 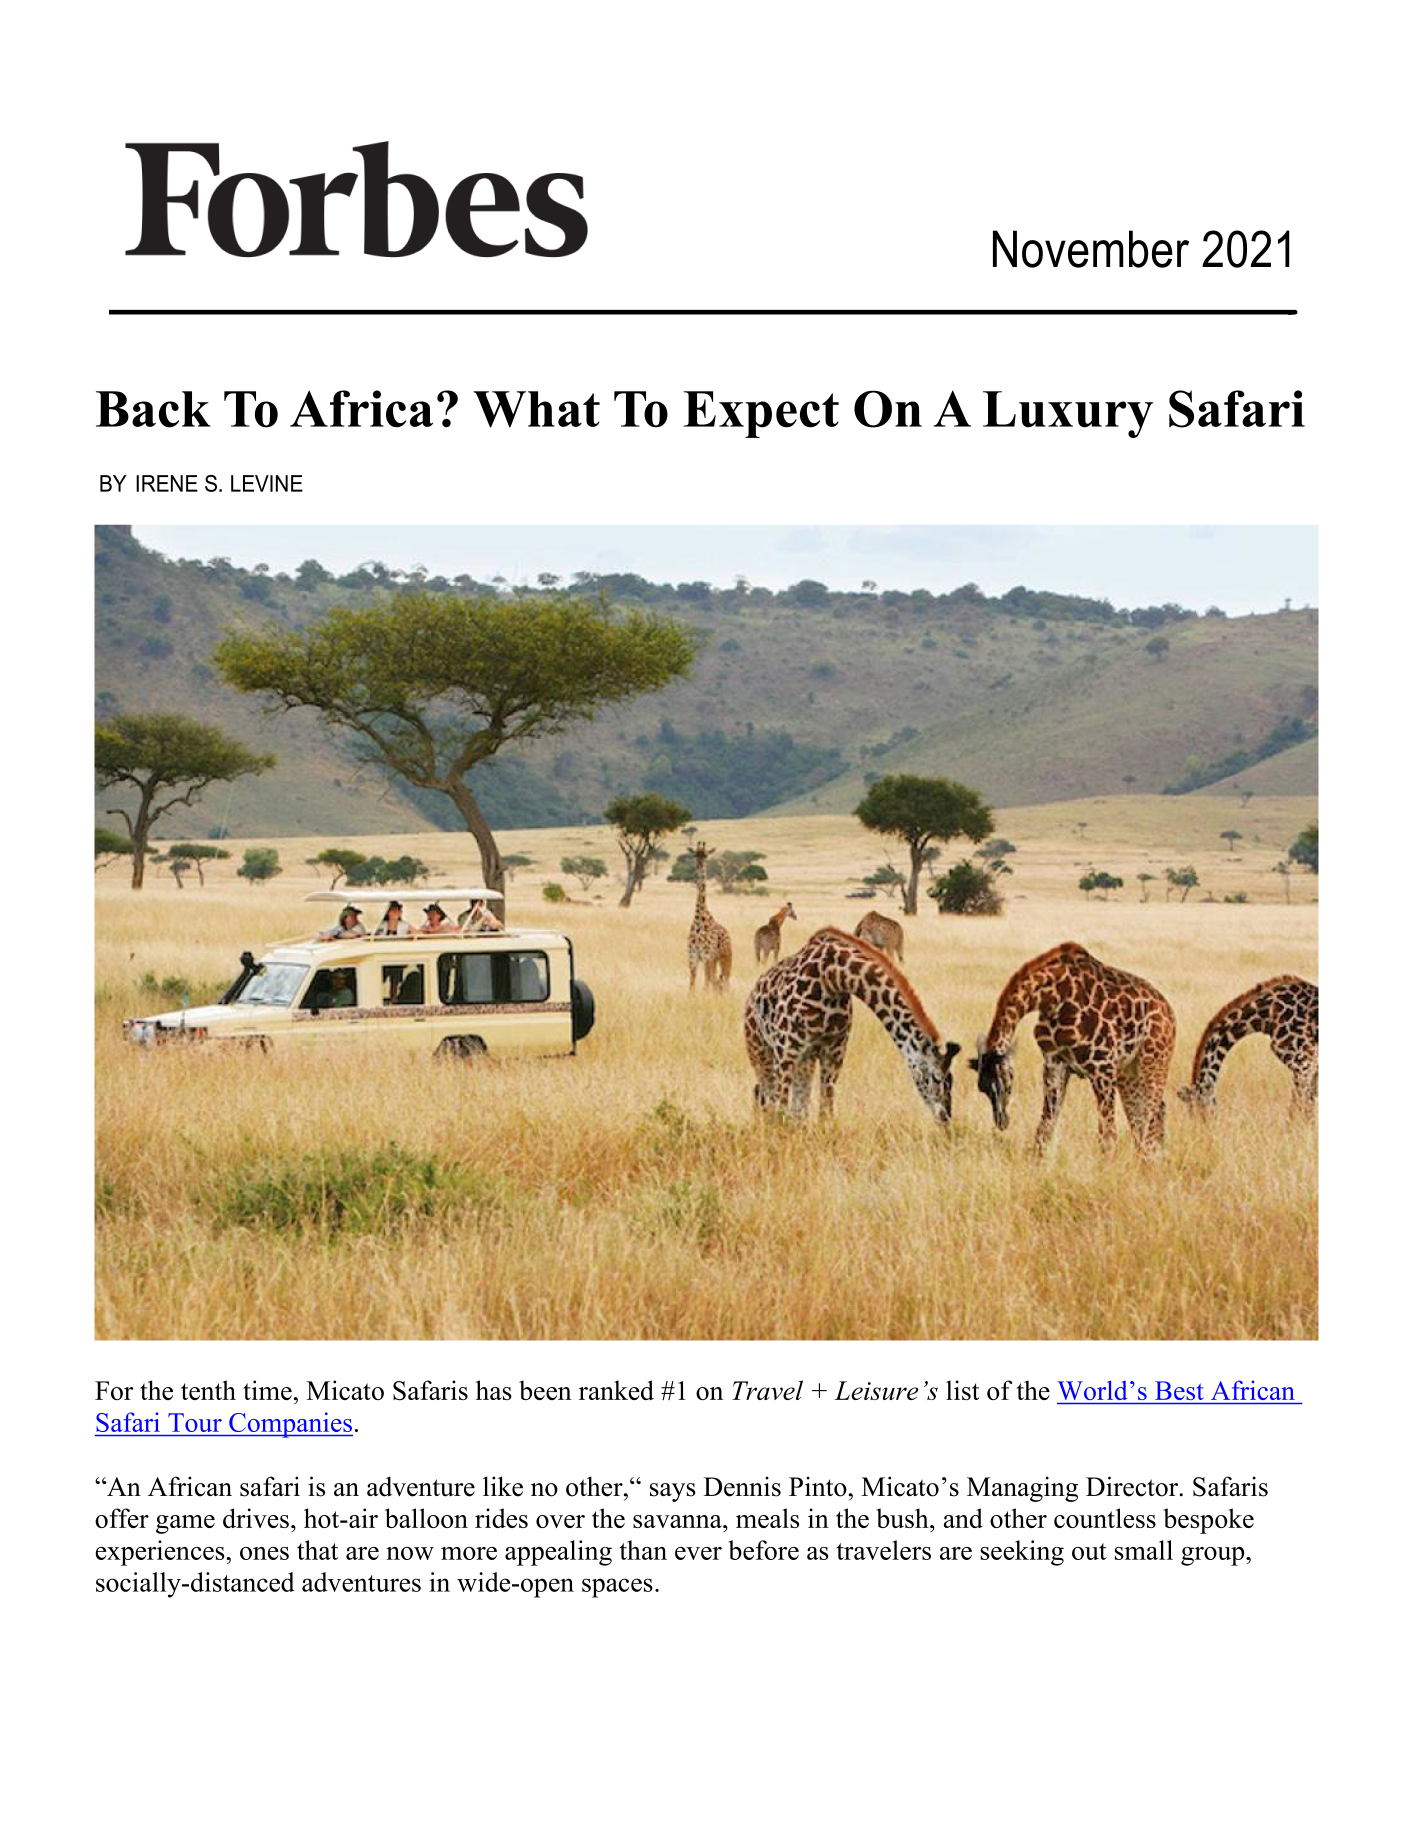 What do you see at coordinates (1068, 414) in the screenshot?
I see `Luxury` at bounding box center [1068, 414].
